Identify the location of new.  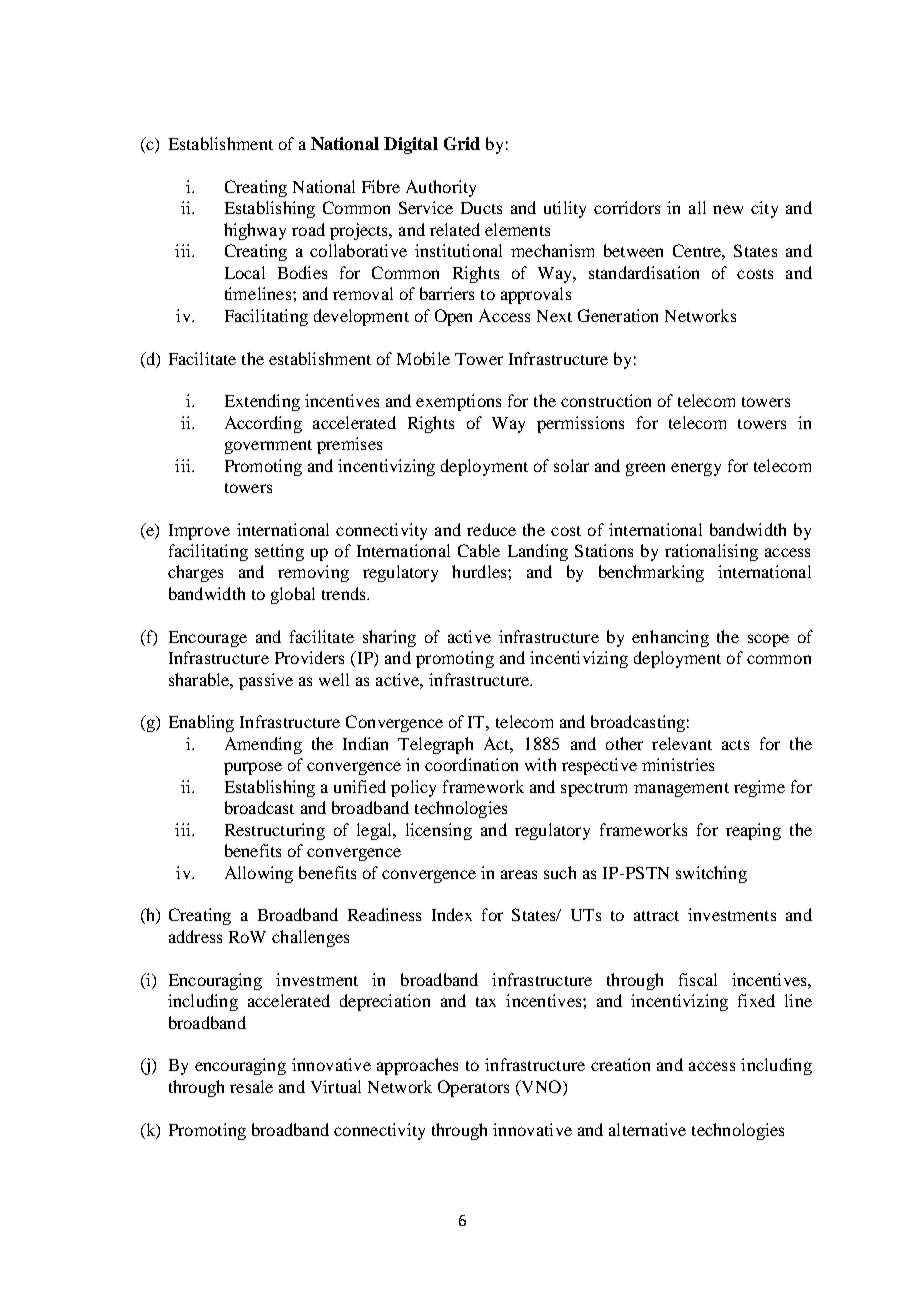
(728, 209).
